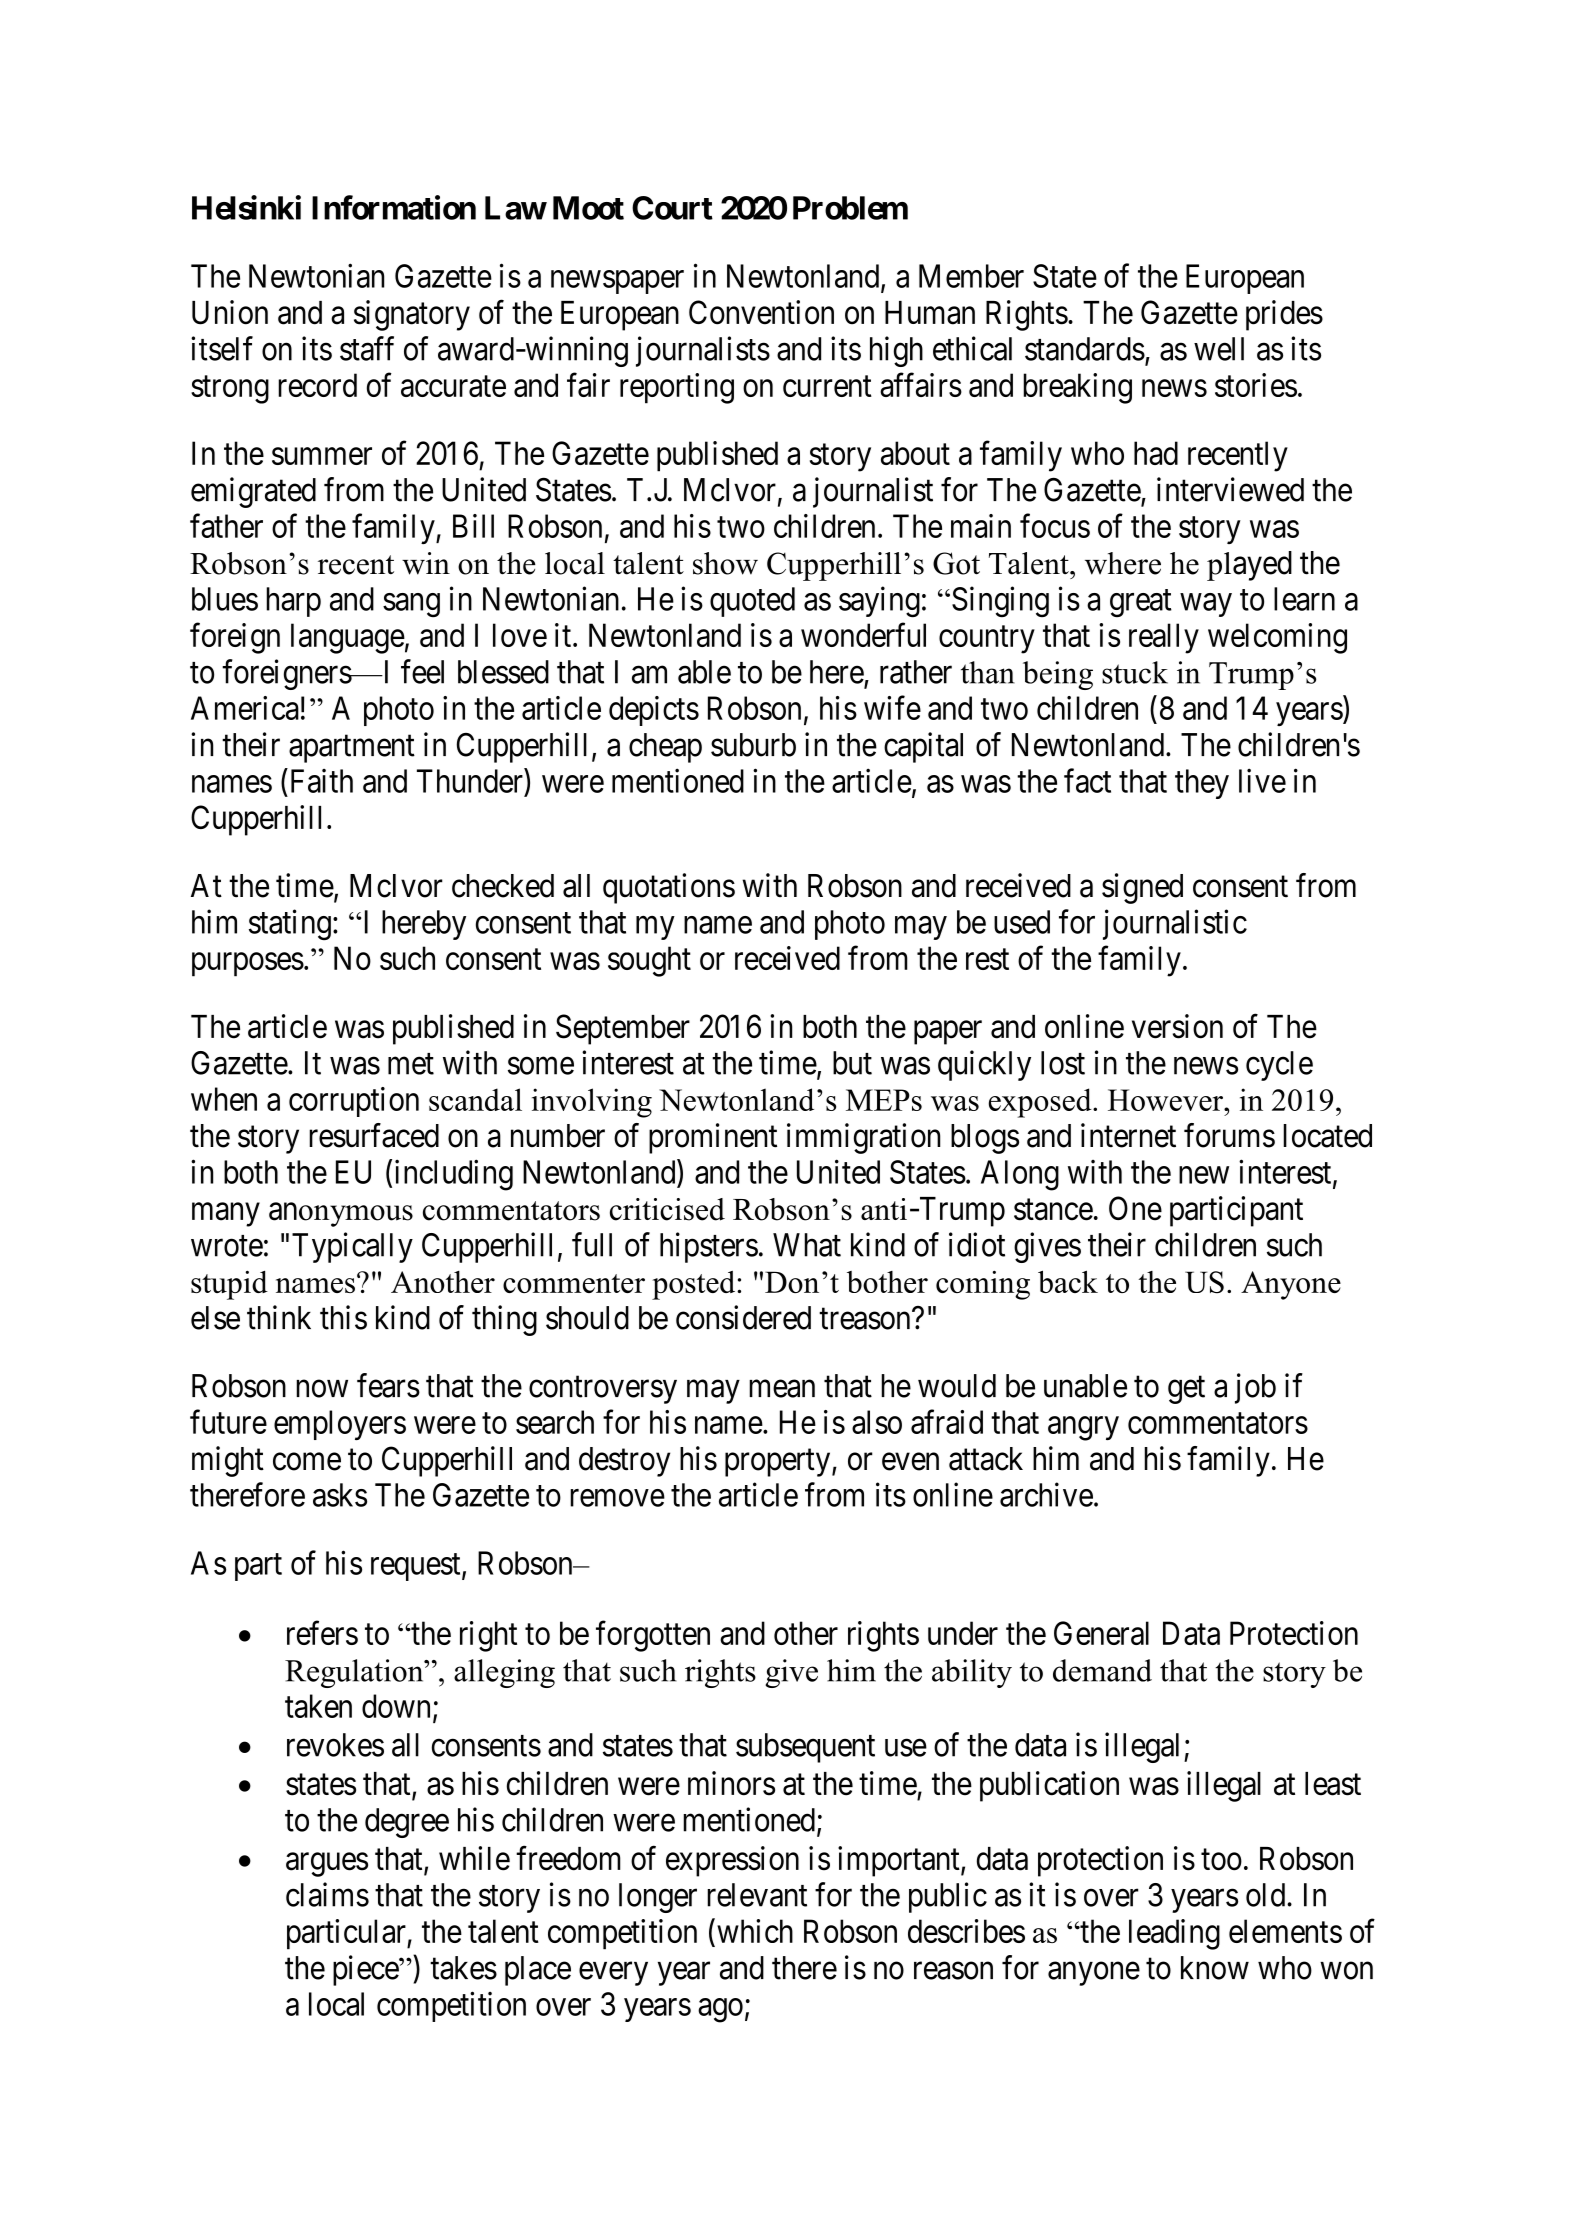 This page has height=2221, width=1570. I want to click on corruption, so click(354, 1102).
